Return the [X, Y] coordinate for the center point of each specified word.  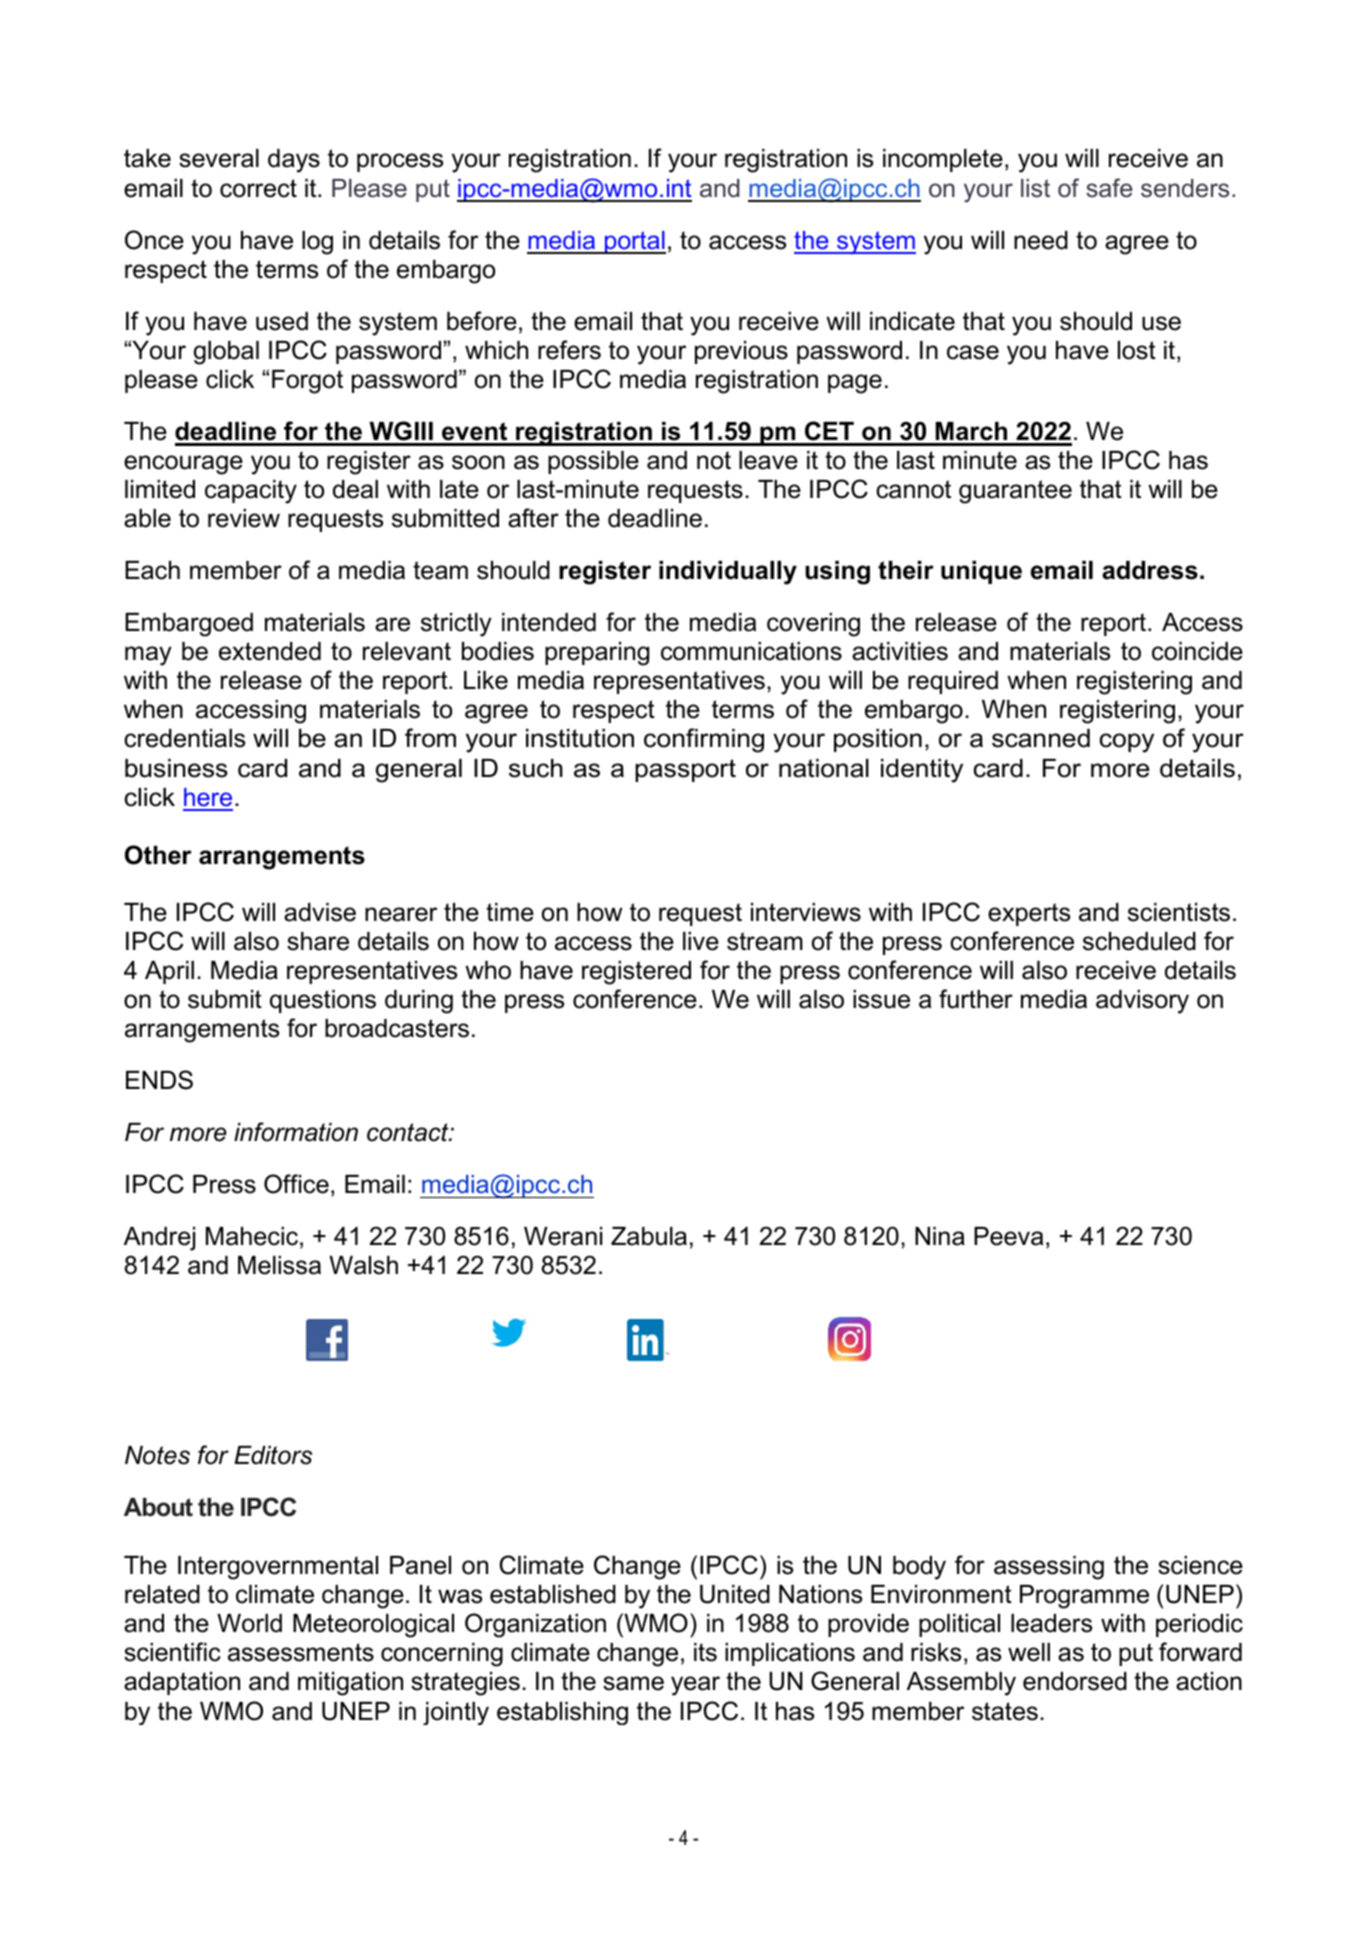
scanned [1041, 738]
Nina [940, 1236]
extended [270, 651]
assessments [301, 1652]
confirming [704, 740]
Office [296, 1184]
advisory [1142, 1002]
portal [634, 242]
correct [258, 188]
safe [1109, 188]
